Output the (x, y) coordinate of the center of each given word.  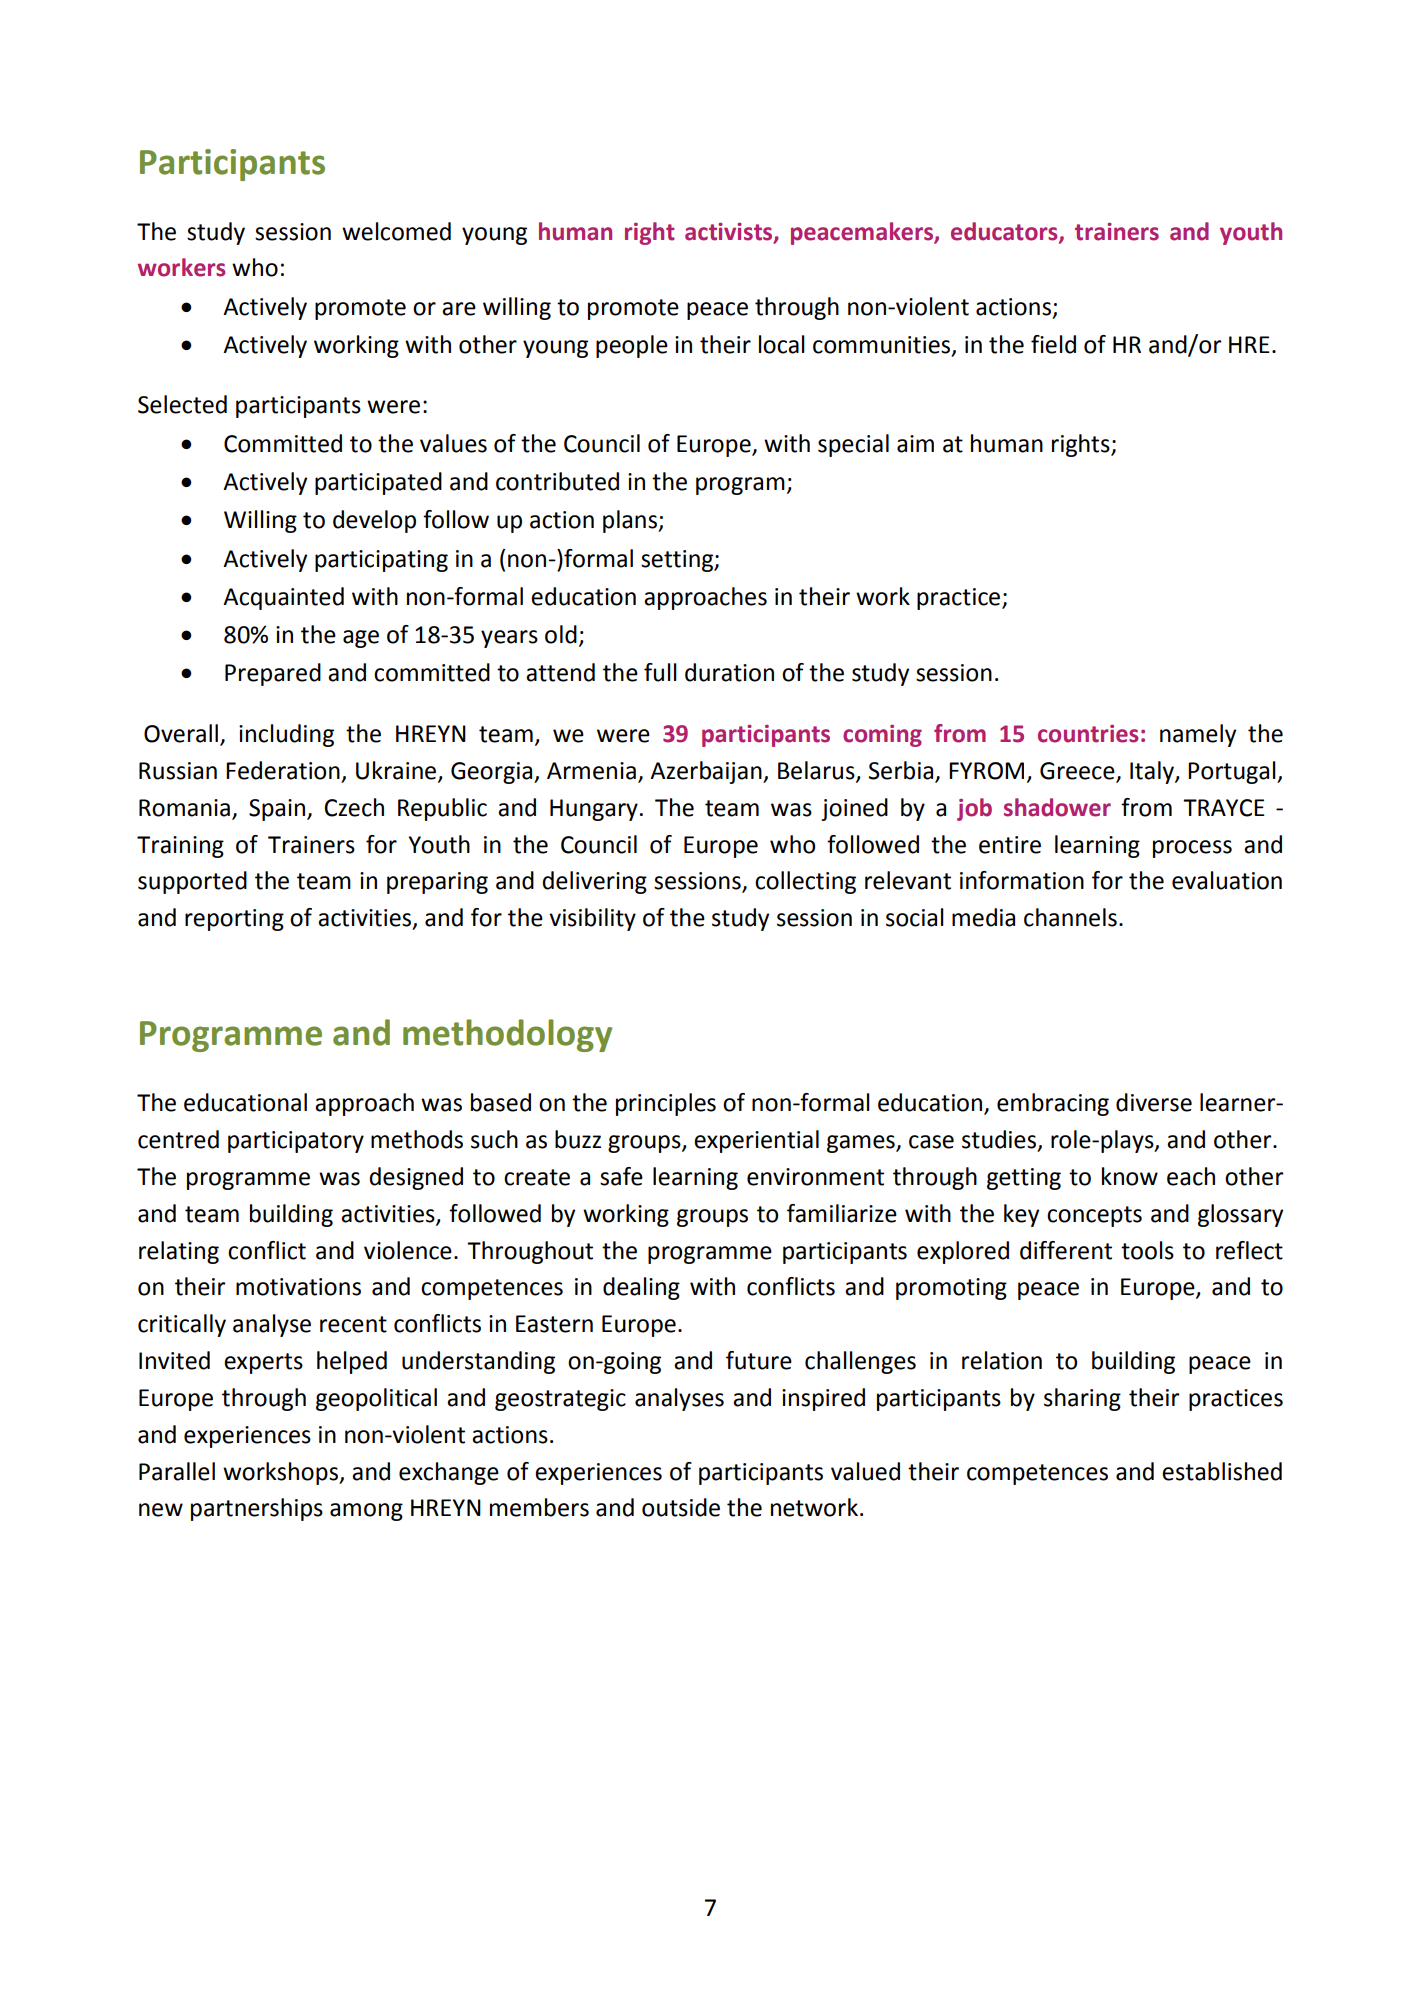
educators (1005, 232)
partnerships (257, 1509)
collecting (805, 882)
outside (681, 1507)
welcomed (396, 231)
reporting (234, 920)
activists (730, 232)
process (1192, 849)
